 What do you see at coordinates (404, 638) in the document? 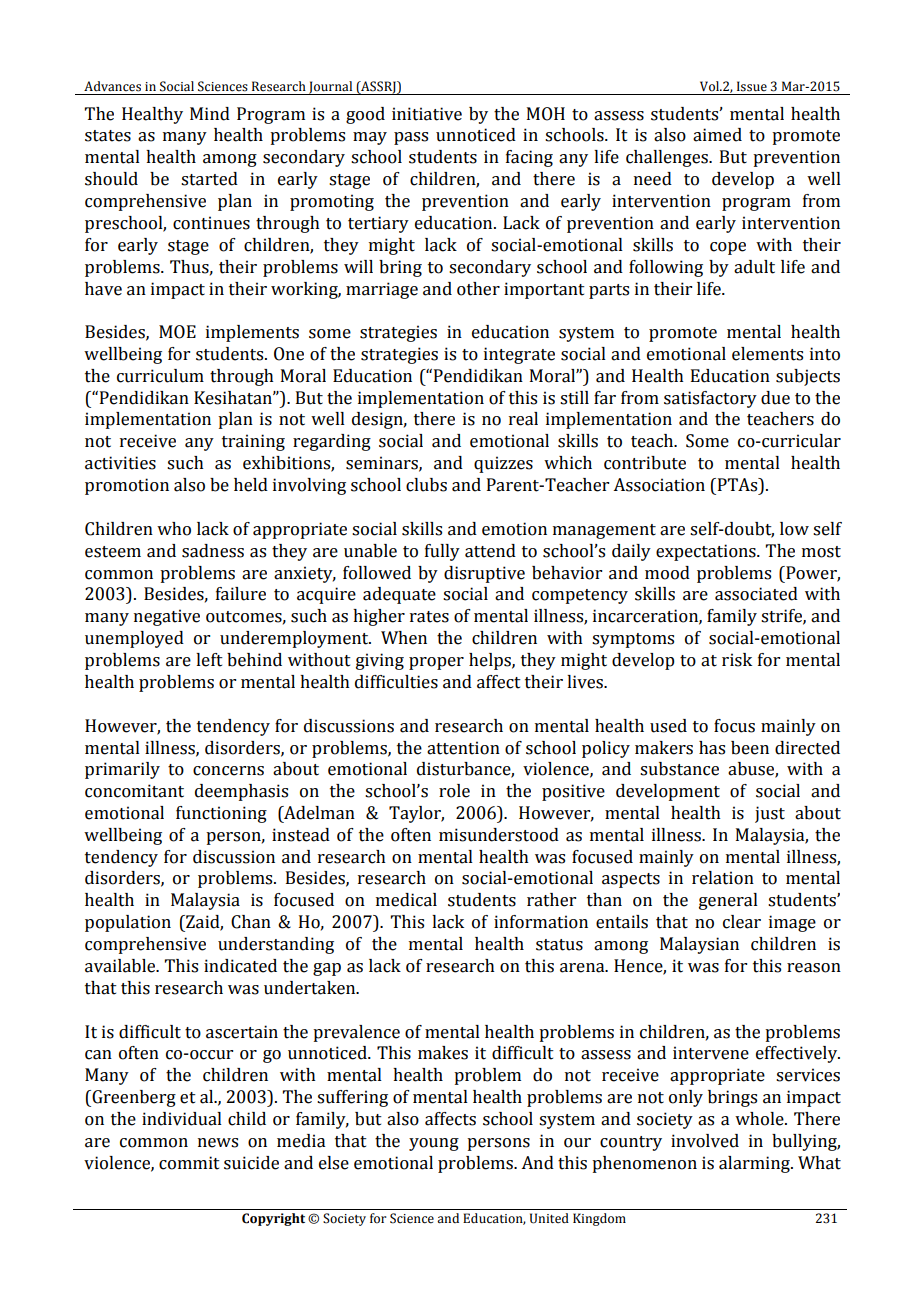
I see `When` at bounding box center [404, 638].
